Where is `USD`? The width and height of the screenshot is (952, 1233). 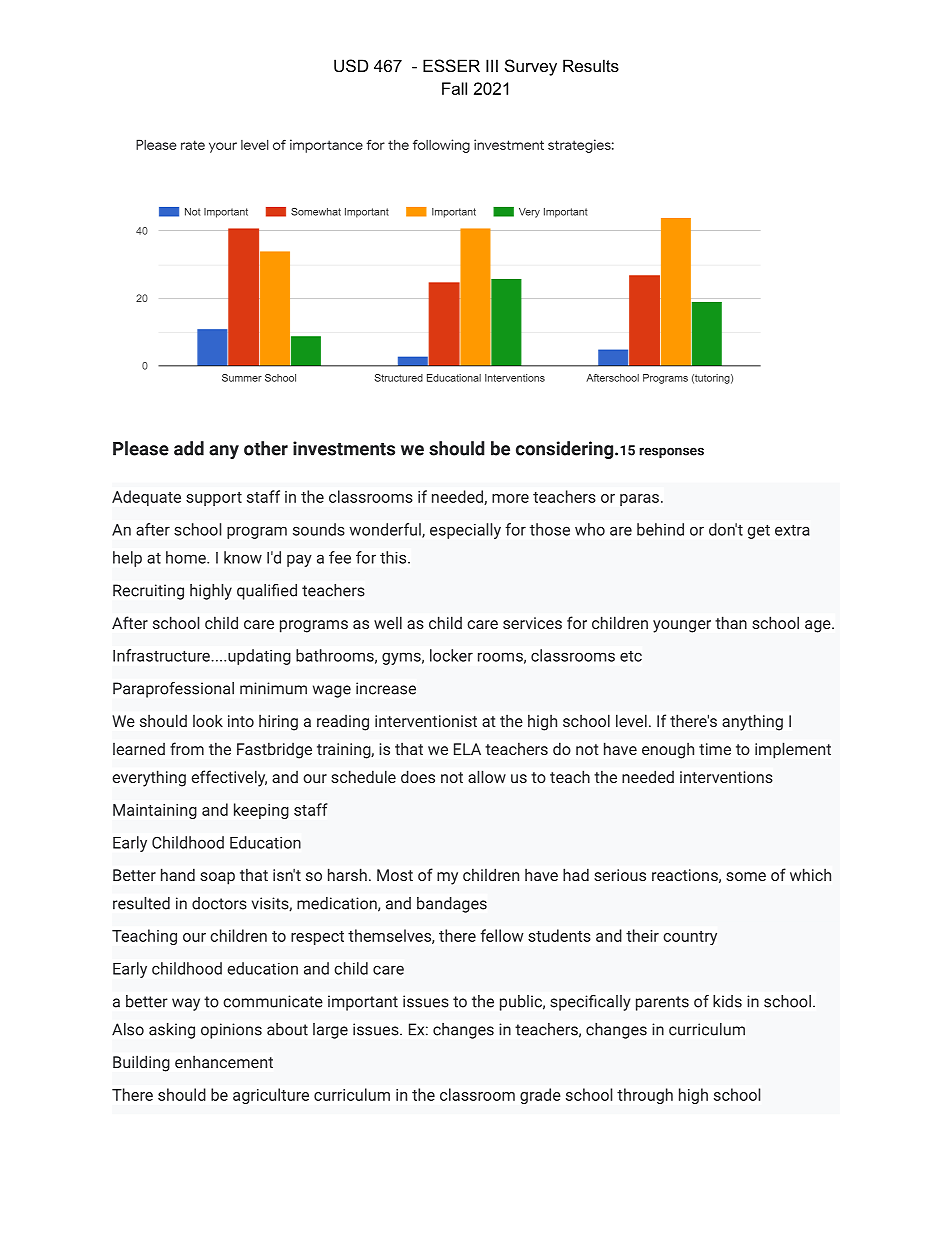 USD is located at coordinates (351, 65).
